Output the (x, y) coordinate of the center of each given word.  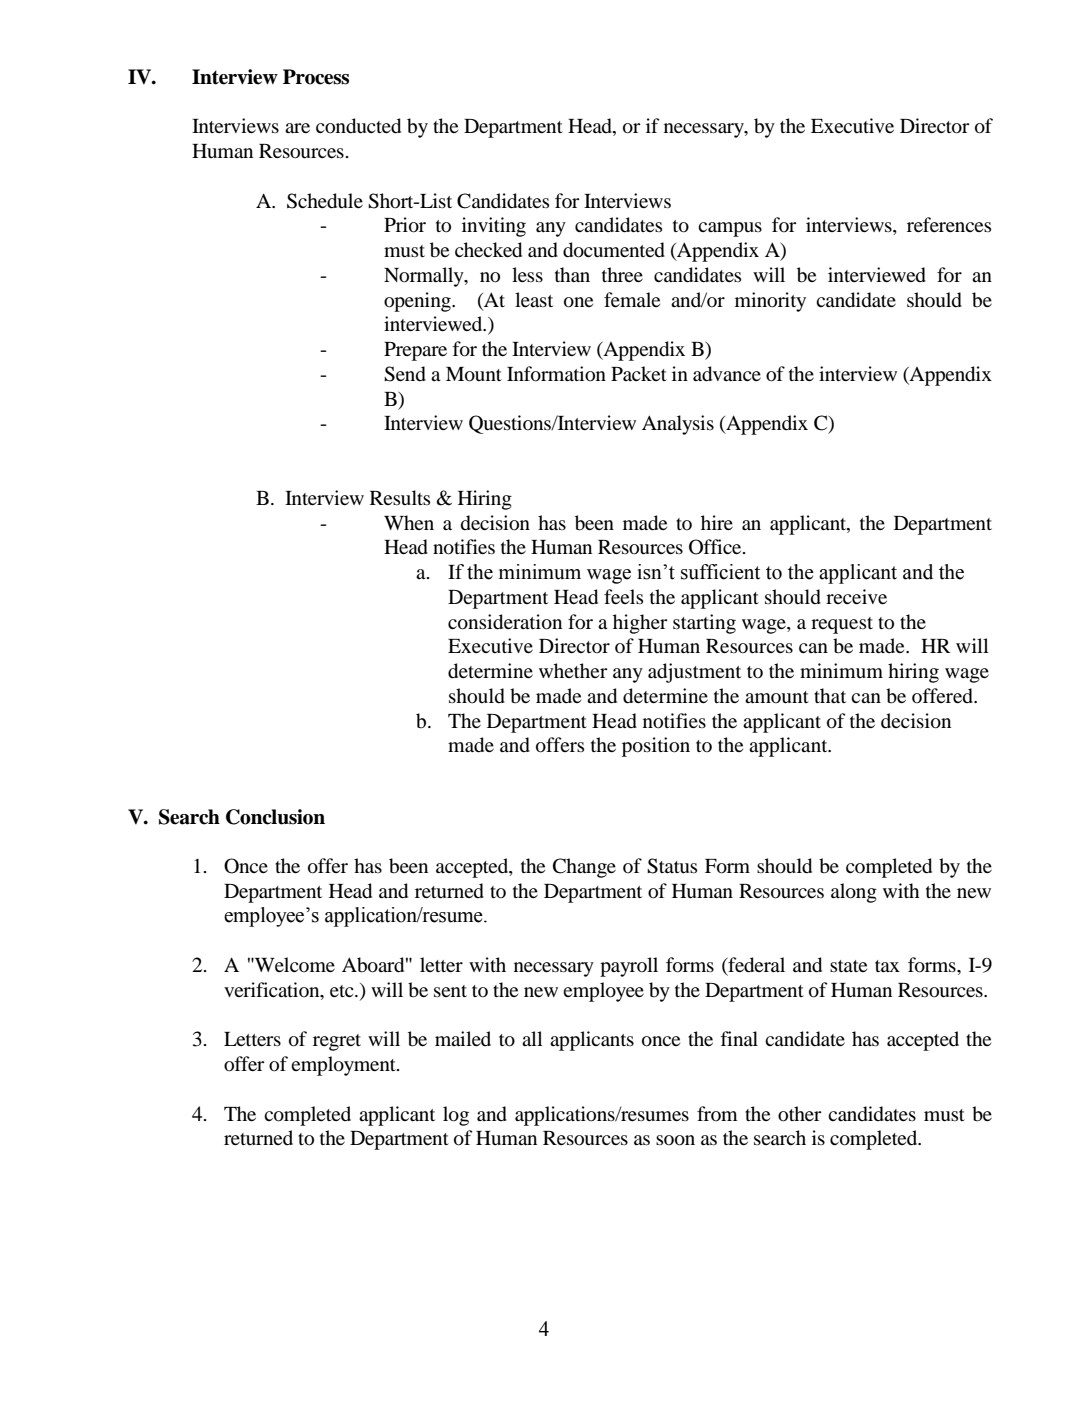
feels (623, 596)
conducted (358, 126)
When (409, 522)
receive (856, 596)
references (949, 224)
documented (614, 250)
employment (344, 1066)
